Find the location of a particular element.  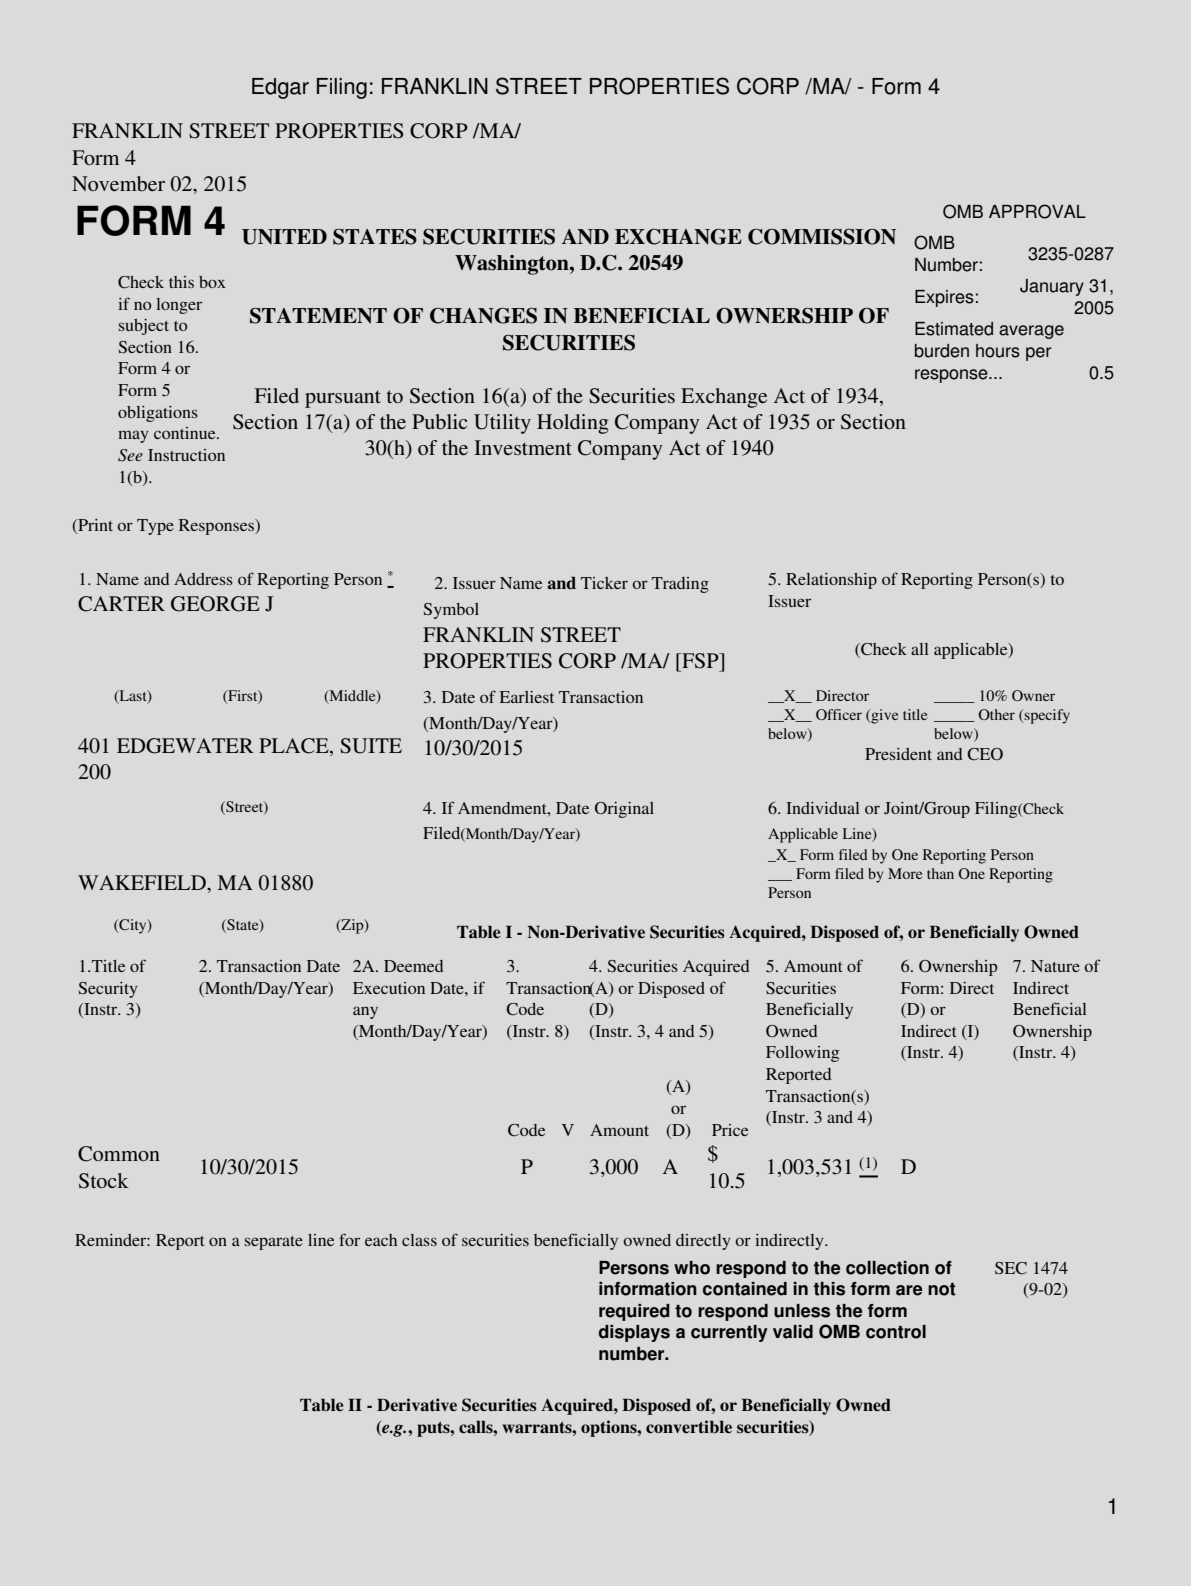

control is located at coordinates (896, 1332).
